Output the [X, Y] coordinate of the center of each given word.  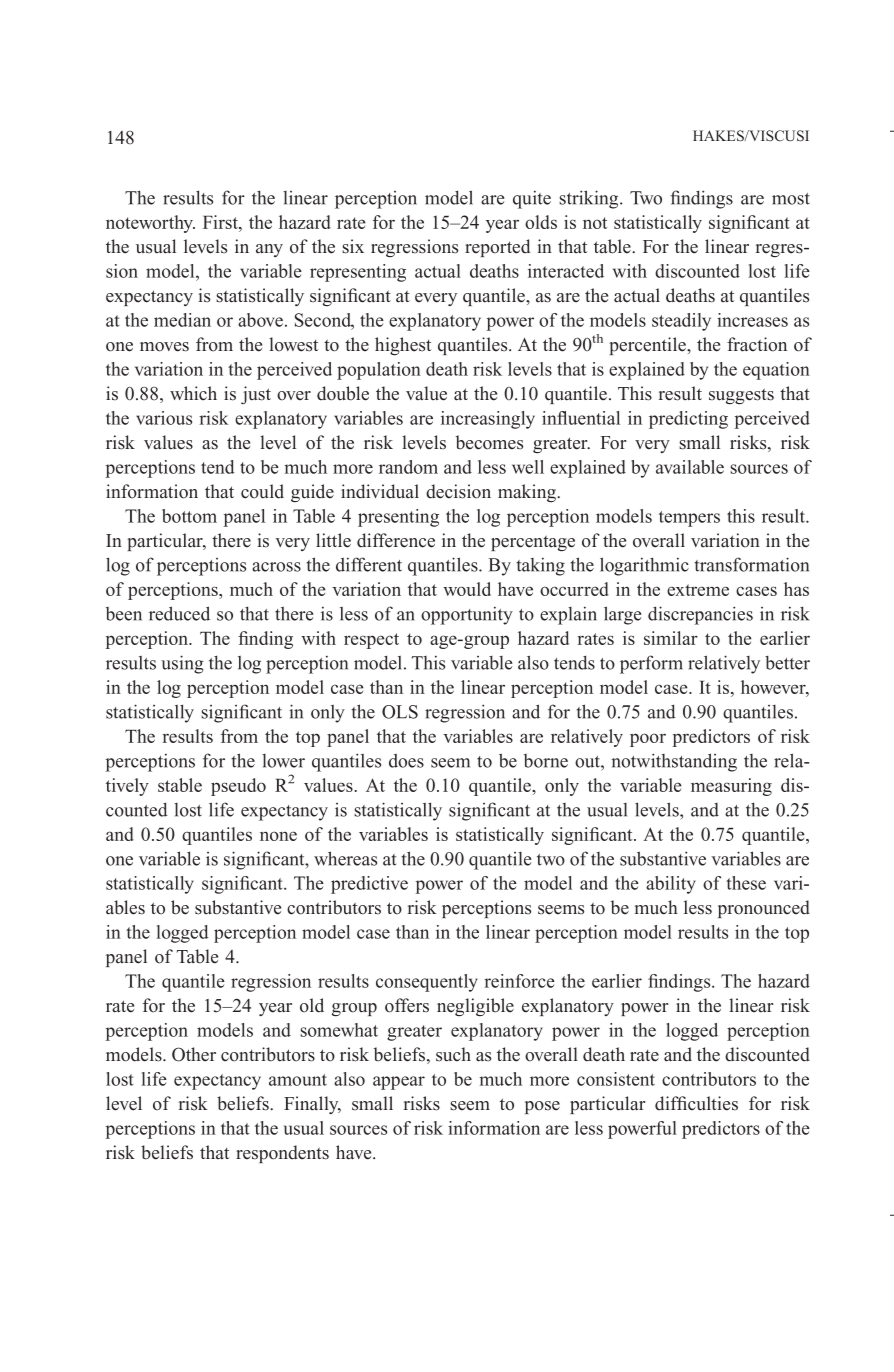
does [406, 761]
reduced [179, 613]
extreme [698, 590]
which [193, 393]
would [467, 589]
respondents [282, 1154]
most [791, 199]
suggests [741, 396]
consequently [427, 983]
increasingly [488, 420]
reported [497, 248]
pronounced [764, 909]
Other [194, 1054]
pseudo [238, 787]
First [221, 222]
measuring [731, 787]
